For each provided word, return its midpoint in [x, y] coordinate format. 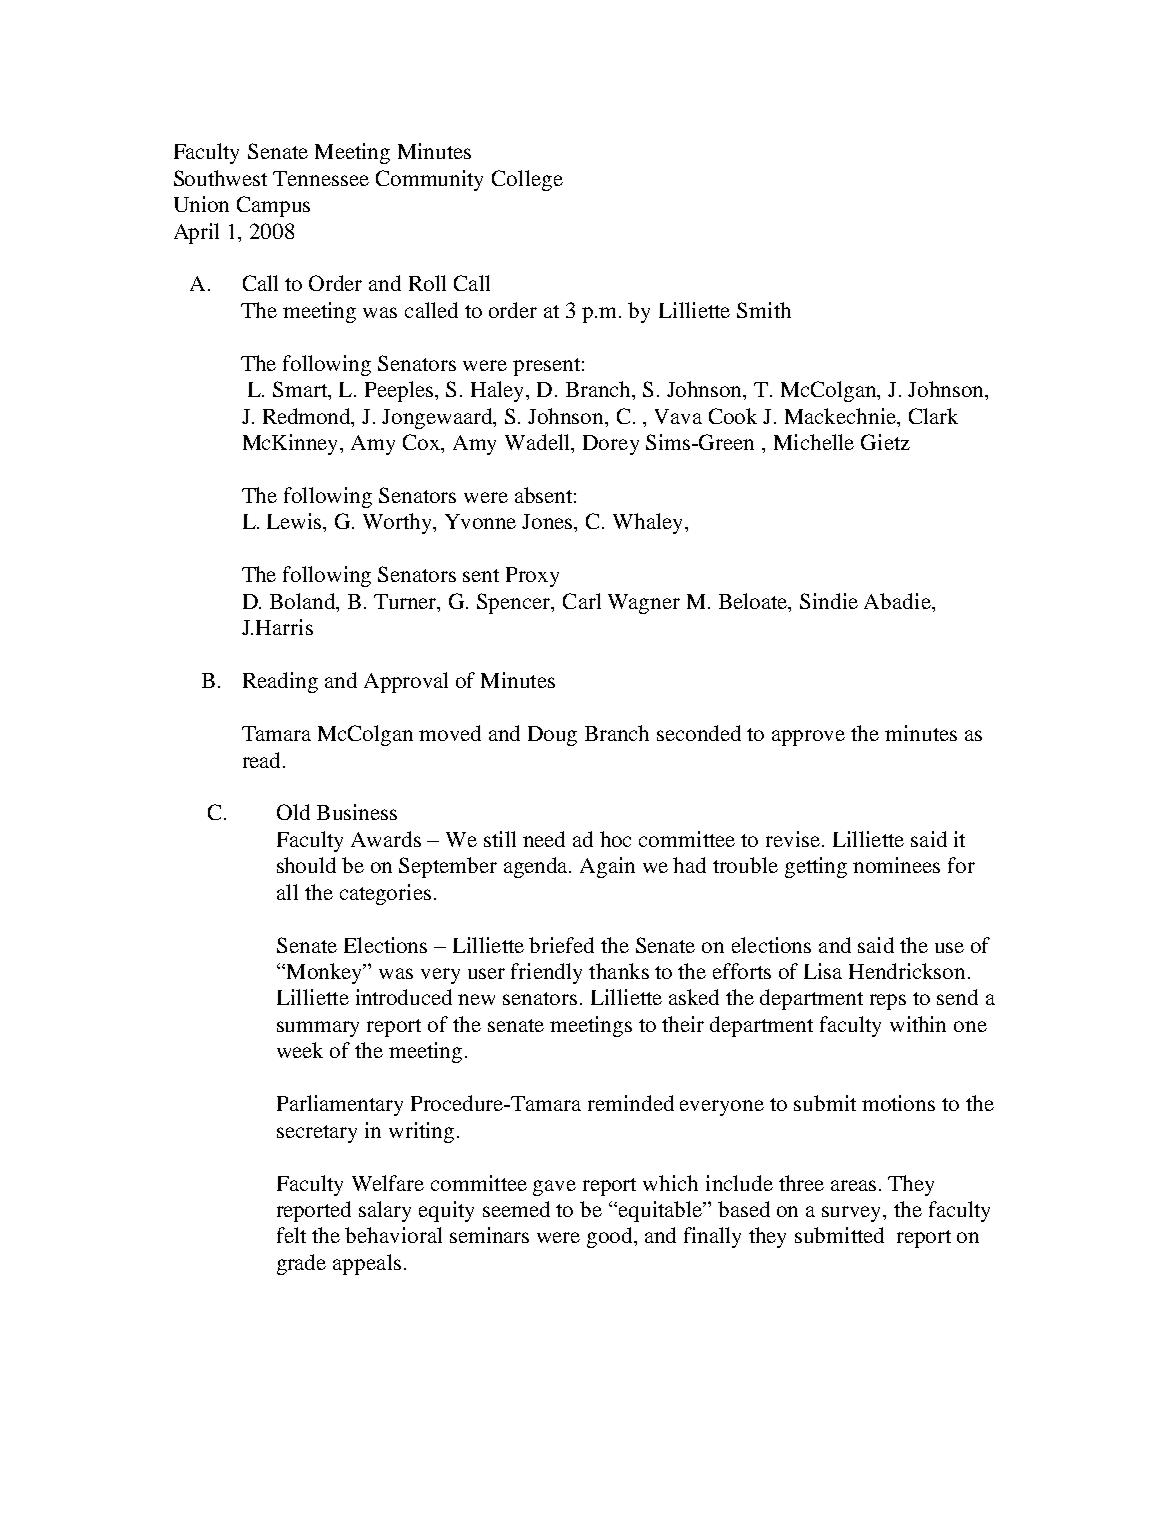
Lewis [296, 522]
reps [888, 1002]
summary [318, 1029]
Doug [552, 736]
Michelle [814, 442]
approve [808, 738]
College [527, 180]
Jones [549, 523]
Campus [273, 206]
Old [293, 812]
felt [291, 1235]
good [611, 1237]
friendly [546, 973]
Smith [764, 310]
